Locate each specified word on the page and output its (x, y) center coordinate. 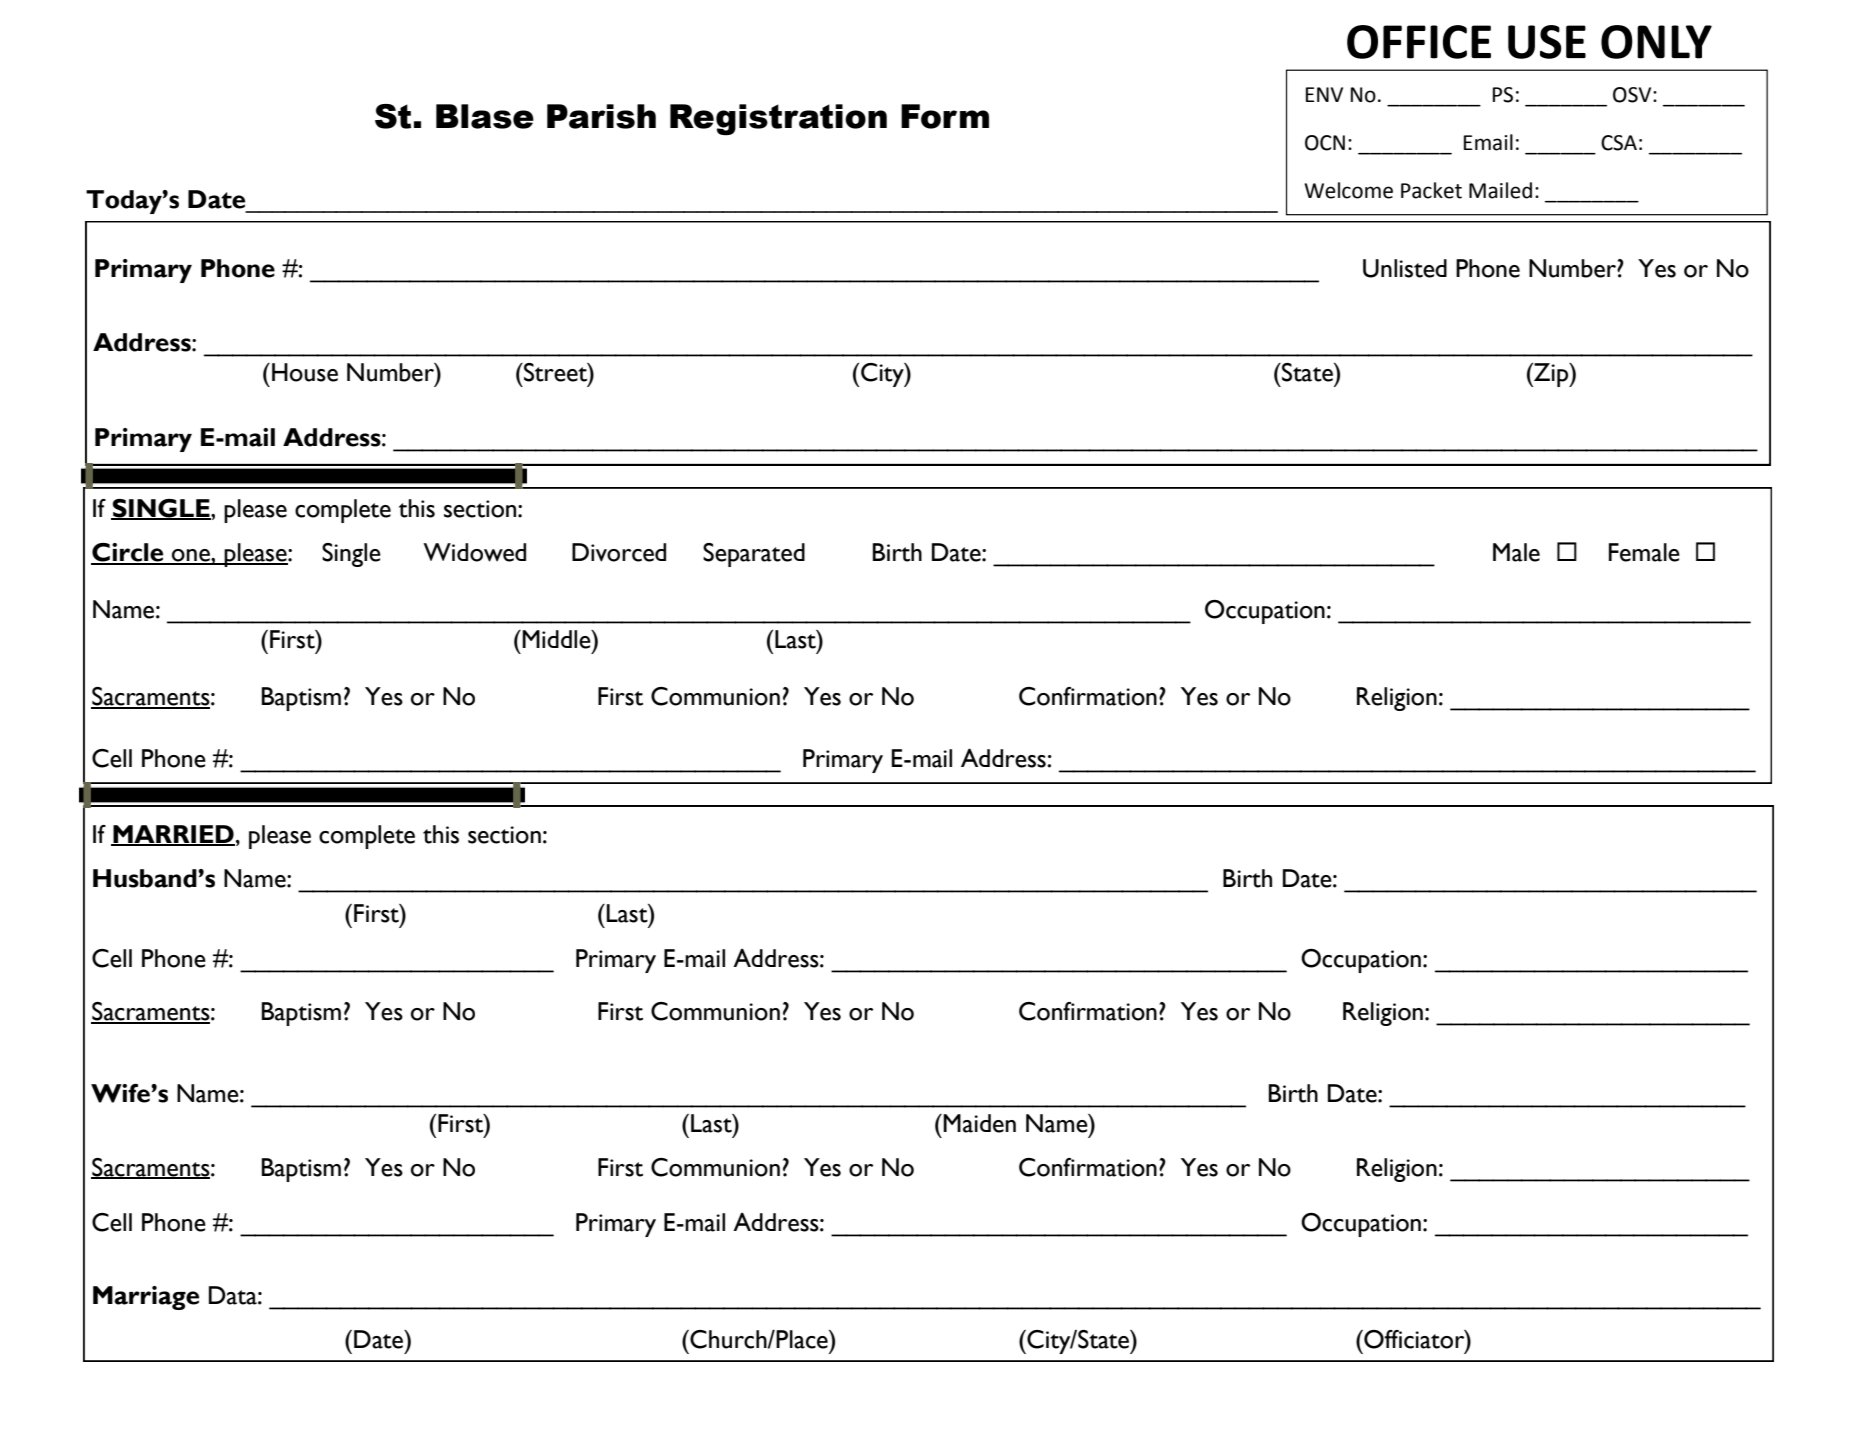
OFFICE (1419, 42)
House (305, 372)
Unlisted (1405, 268)
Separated (754, 555)
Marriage (146, 1298)
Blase (485, 116)
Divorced (619, 552)
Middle (557, 639)
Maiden (979, 1123)
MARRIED (173, 835)
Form (945, 116)
